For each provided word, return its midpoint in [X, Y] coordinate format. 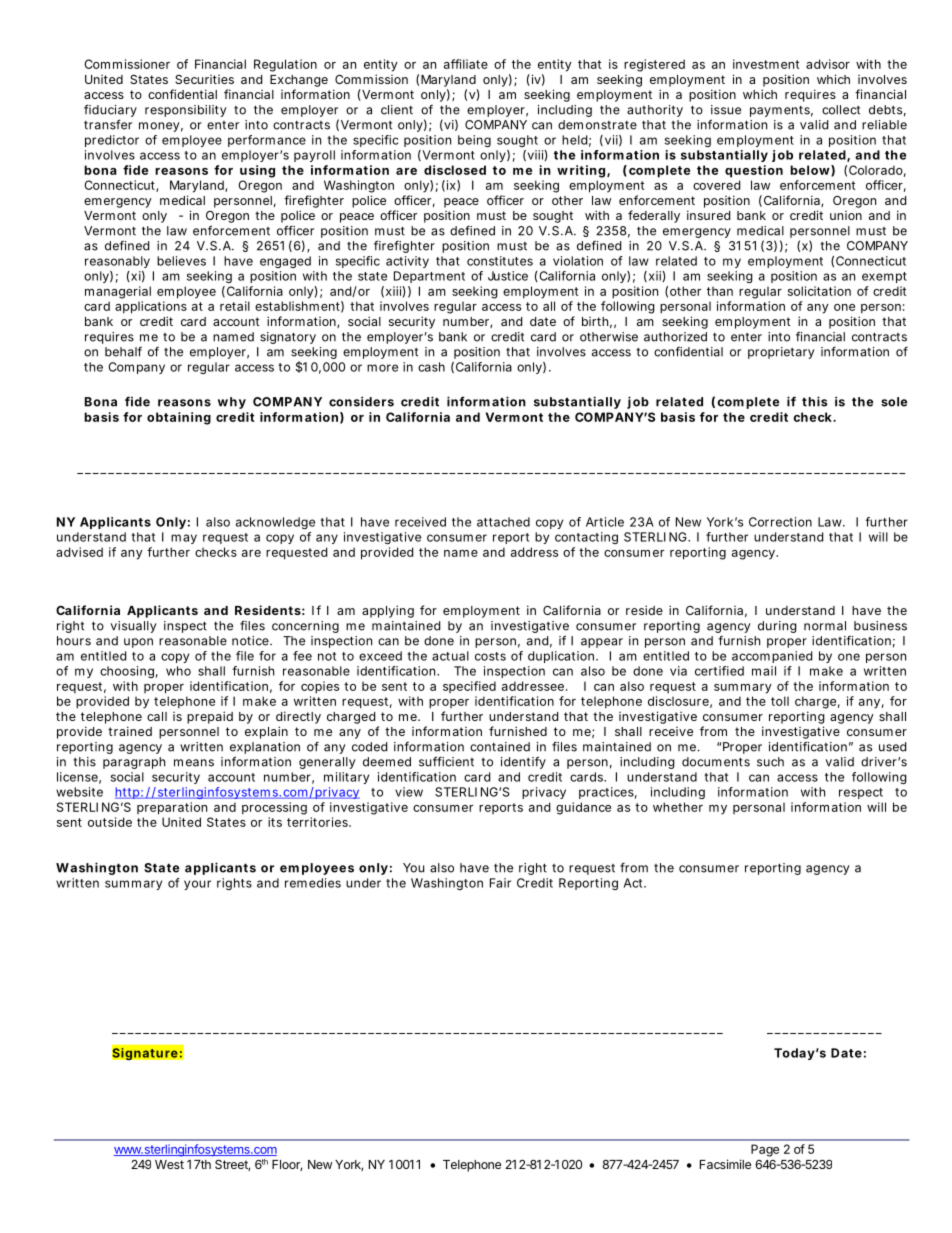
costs [490, 656]
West [169, 1164]
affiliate [466, 64]
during [777, 627]
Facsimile [725, 1164]
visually [134, 627]
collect [841, 110]
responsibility [186, 111]
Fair [500, 883]
